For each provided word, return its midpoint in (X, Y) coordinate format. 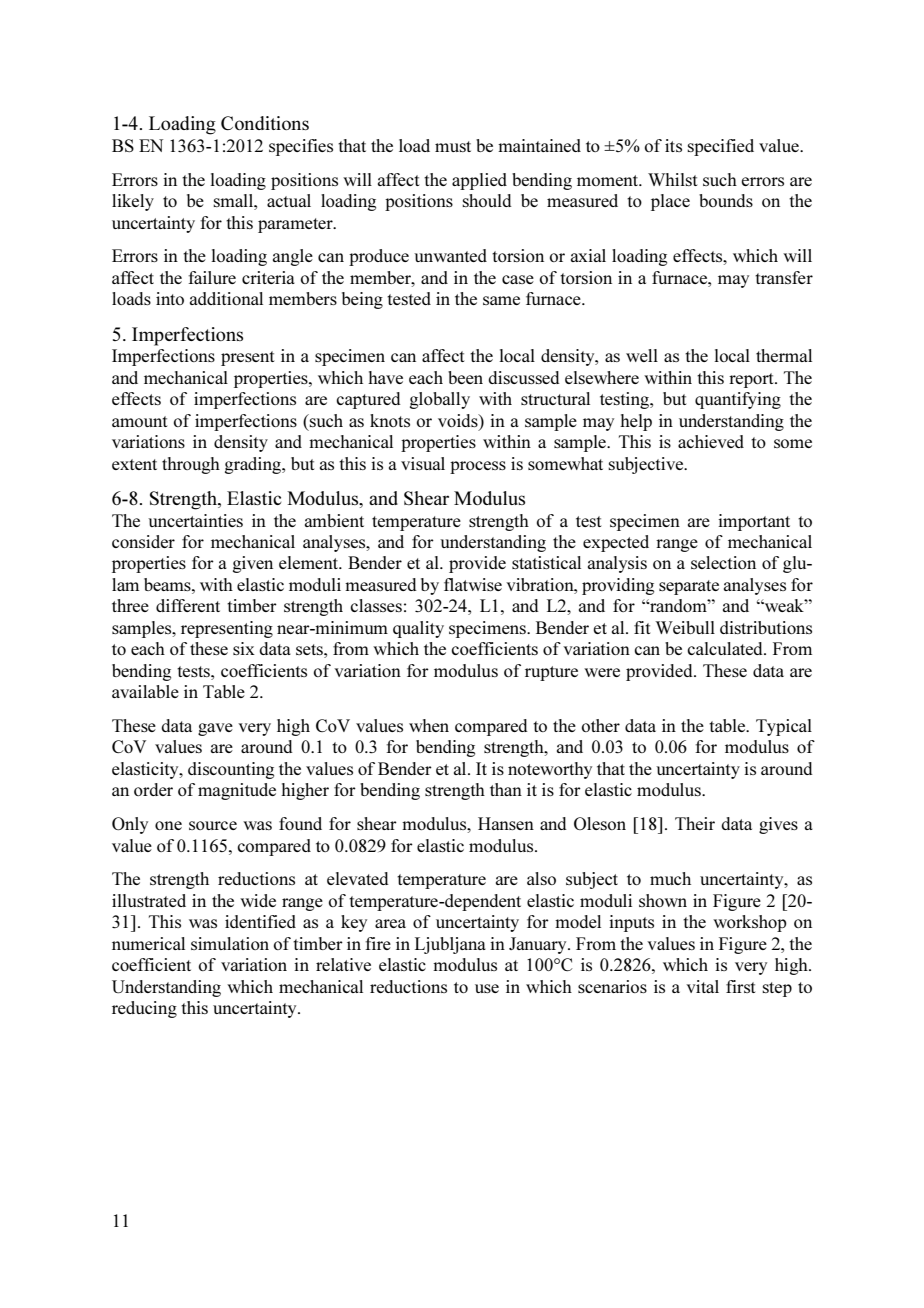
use (487, 988)
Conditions (265, 123)
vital (702, 986)
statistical (546, 562)
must (453, 146)
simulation (230, 943)
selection (723, 562)
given (253, 564)
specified (720, 147)
